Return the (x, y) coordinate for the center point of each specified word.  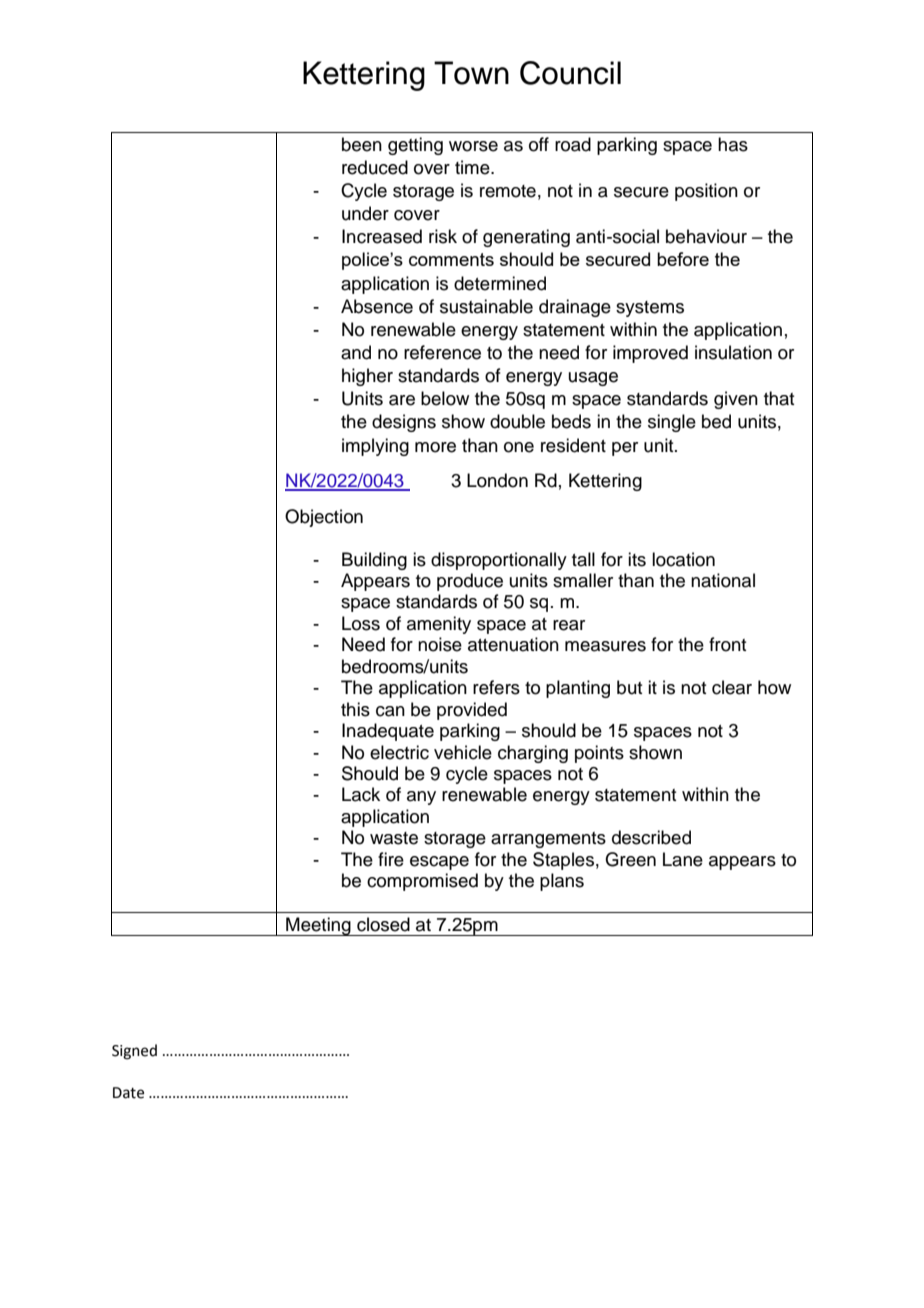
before (683, 259)
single (672, 423)
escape (439, 863)
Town (471, 73)
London (497, 480)
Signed (134, 1052)
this (355, 709)
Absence (377, 306)
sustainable (486, 306)
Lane (683, 859)
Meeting (318, 926)
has (733, 144)
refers (496, 687)
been (362, 144)
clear (732, 687)
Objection (324, 518)
